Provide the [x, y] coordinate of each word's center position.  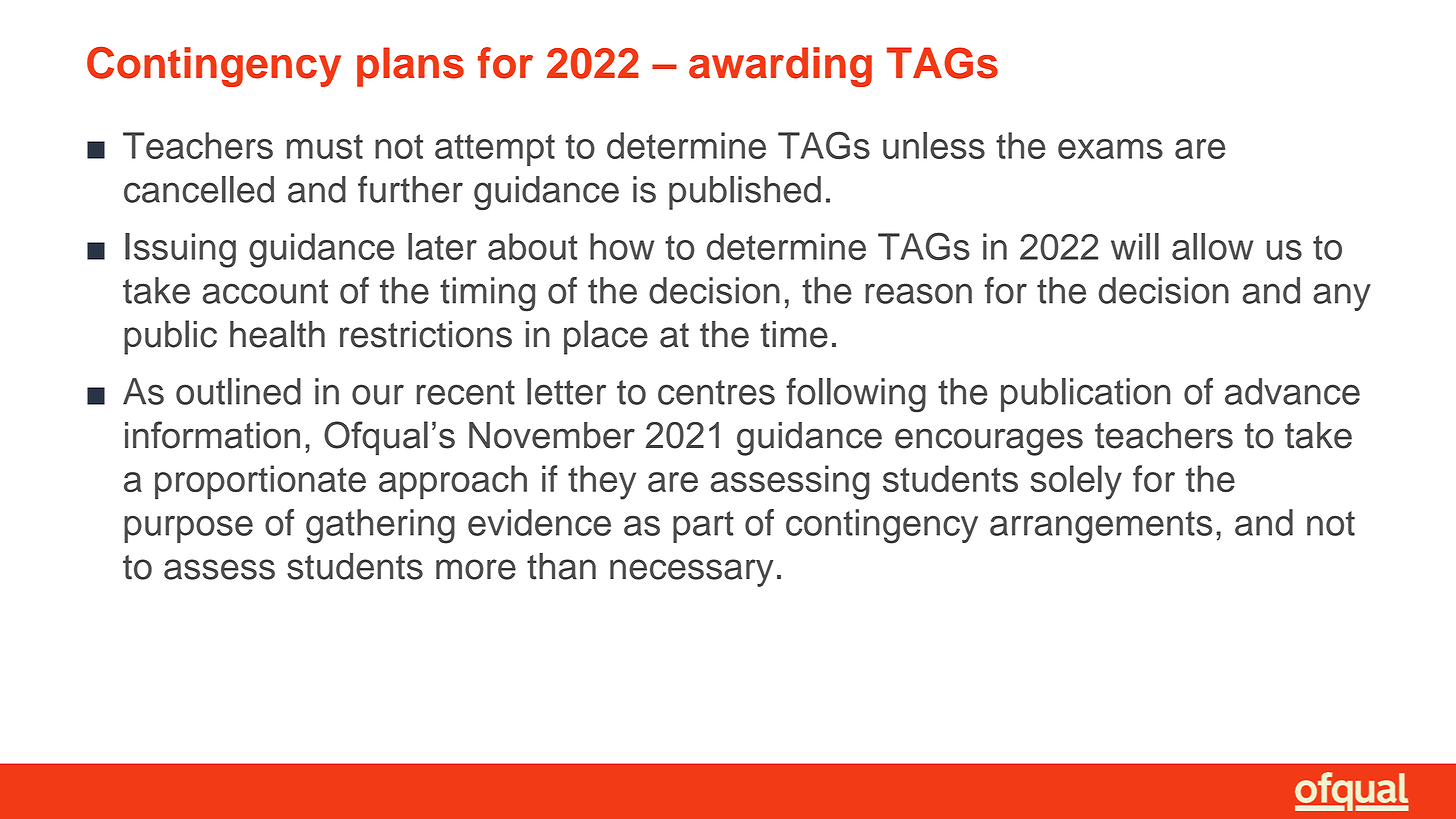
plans [410, 67]
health [277, 334]
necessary [691, 573]
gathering [380, 526]
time [794, 334]
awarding [780, 67]
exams [1110, 149]
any [1342, 297]
